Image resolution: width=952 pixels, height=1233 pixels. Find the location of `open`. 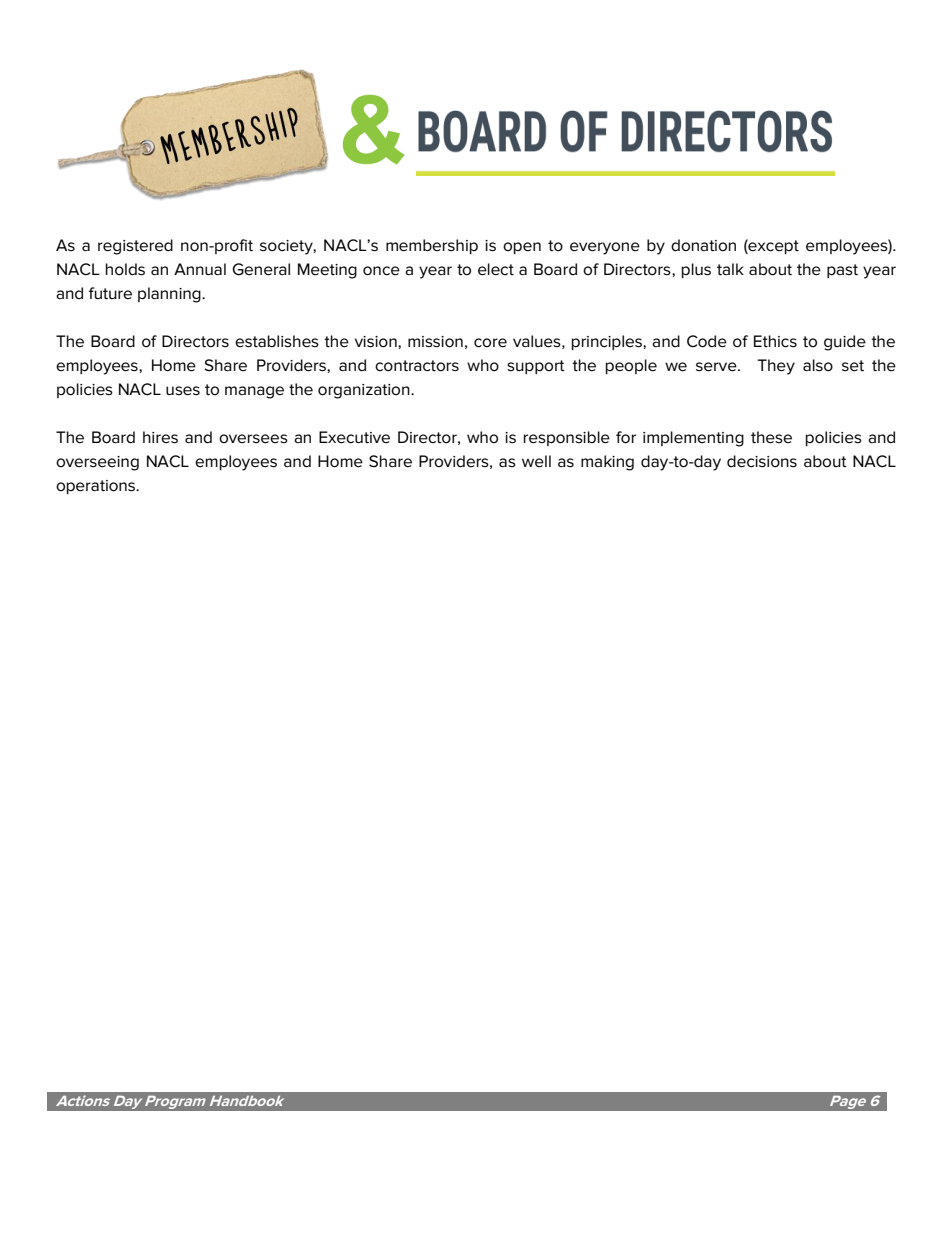

open is located at coordinates (522, 248).
